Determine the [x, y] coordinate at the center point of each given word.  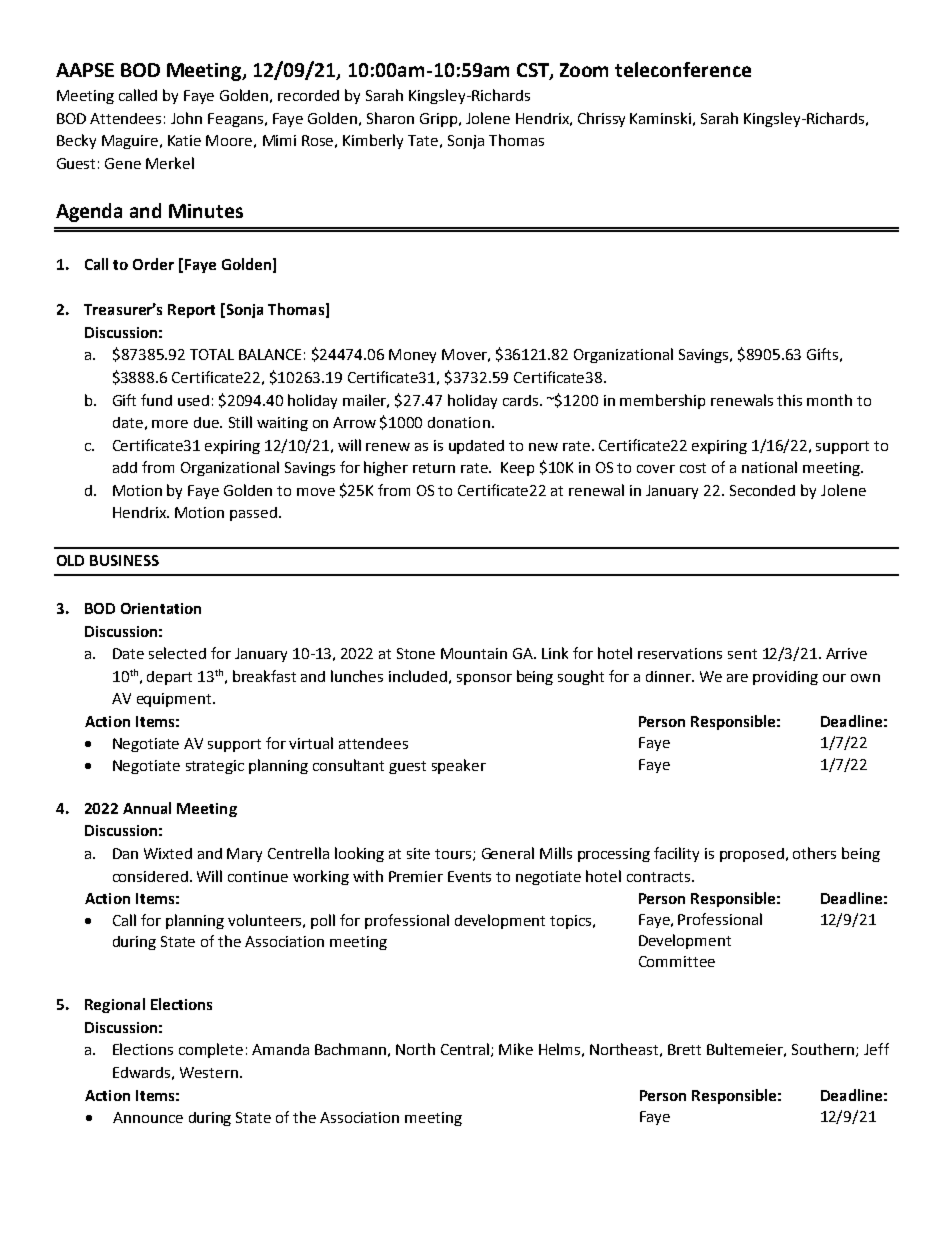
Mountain [474, 653]
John [186, 118]
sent [742, 654]
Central [466, 1050]
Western [210, 1072]
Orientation [161, 608]
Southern [824, 1050]
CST [534, 71]
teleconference [683, 69]
